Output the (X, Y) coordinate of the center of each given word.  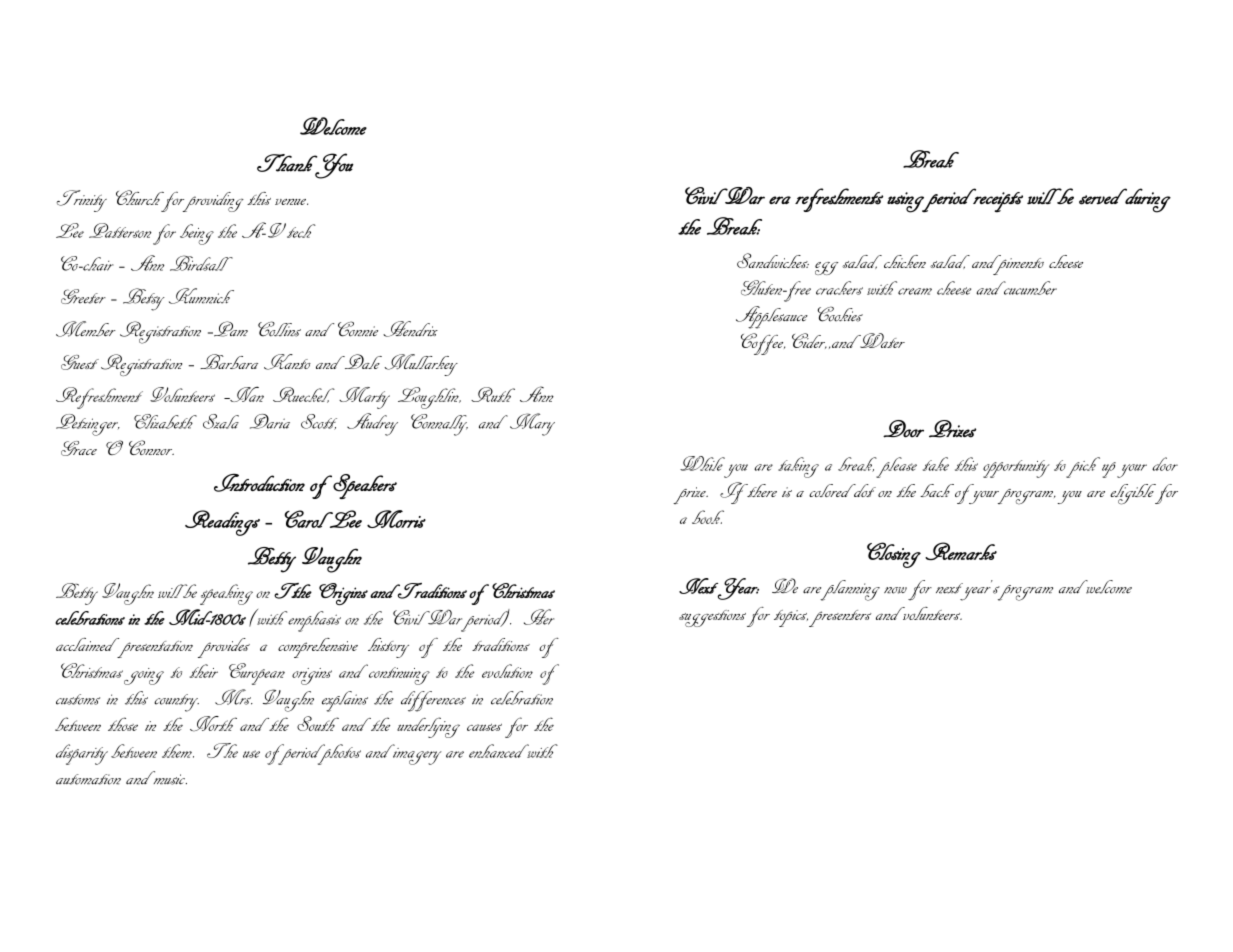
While (702, 463)
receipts (997, 201)
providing (212, 202)
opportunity (1016, 469)
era (780, 200)
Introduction (259, 482)
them (178, 751)
